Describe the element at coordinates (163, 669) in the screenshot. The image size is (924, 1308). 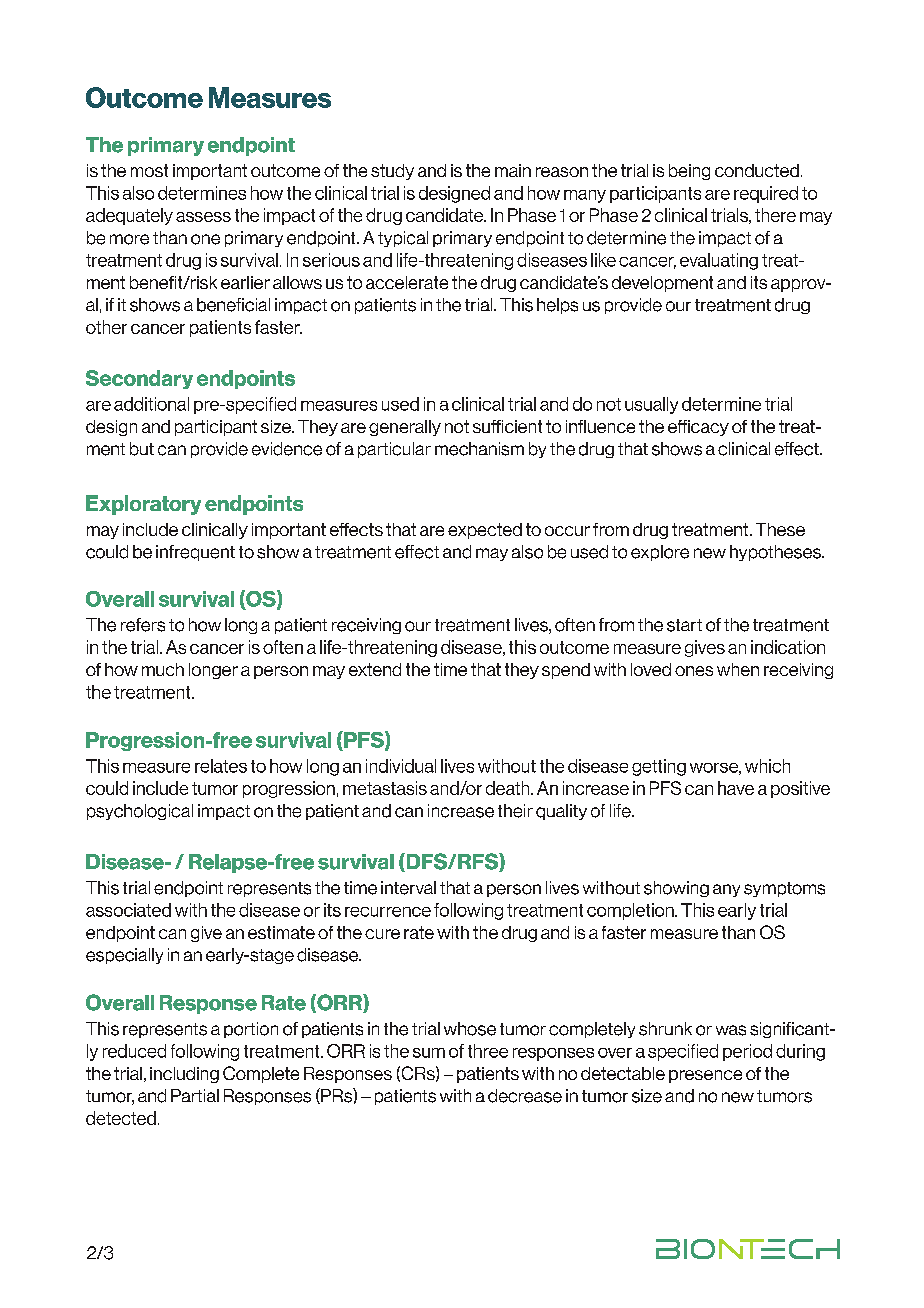
I see `much` at that location.
